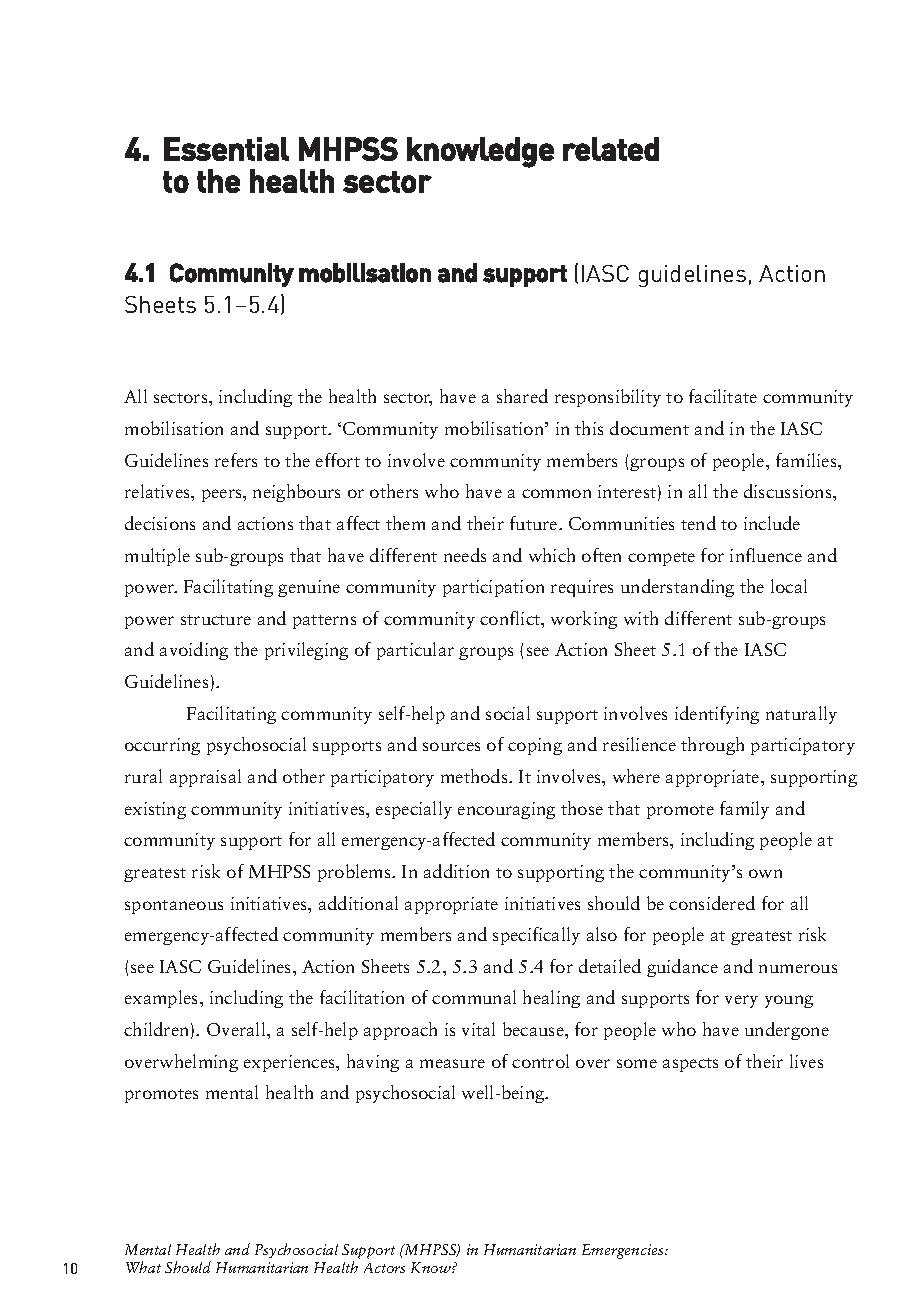 This document has width=924, height=1308. I want to click on related, so click(611, 149).
